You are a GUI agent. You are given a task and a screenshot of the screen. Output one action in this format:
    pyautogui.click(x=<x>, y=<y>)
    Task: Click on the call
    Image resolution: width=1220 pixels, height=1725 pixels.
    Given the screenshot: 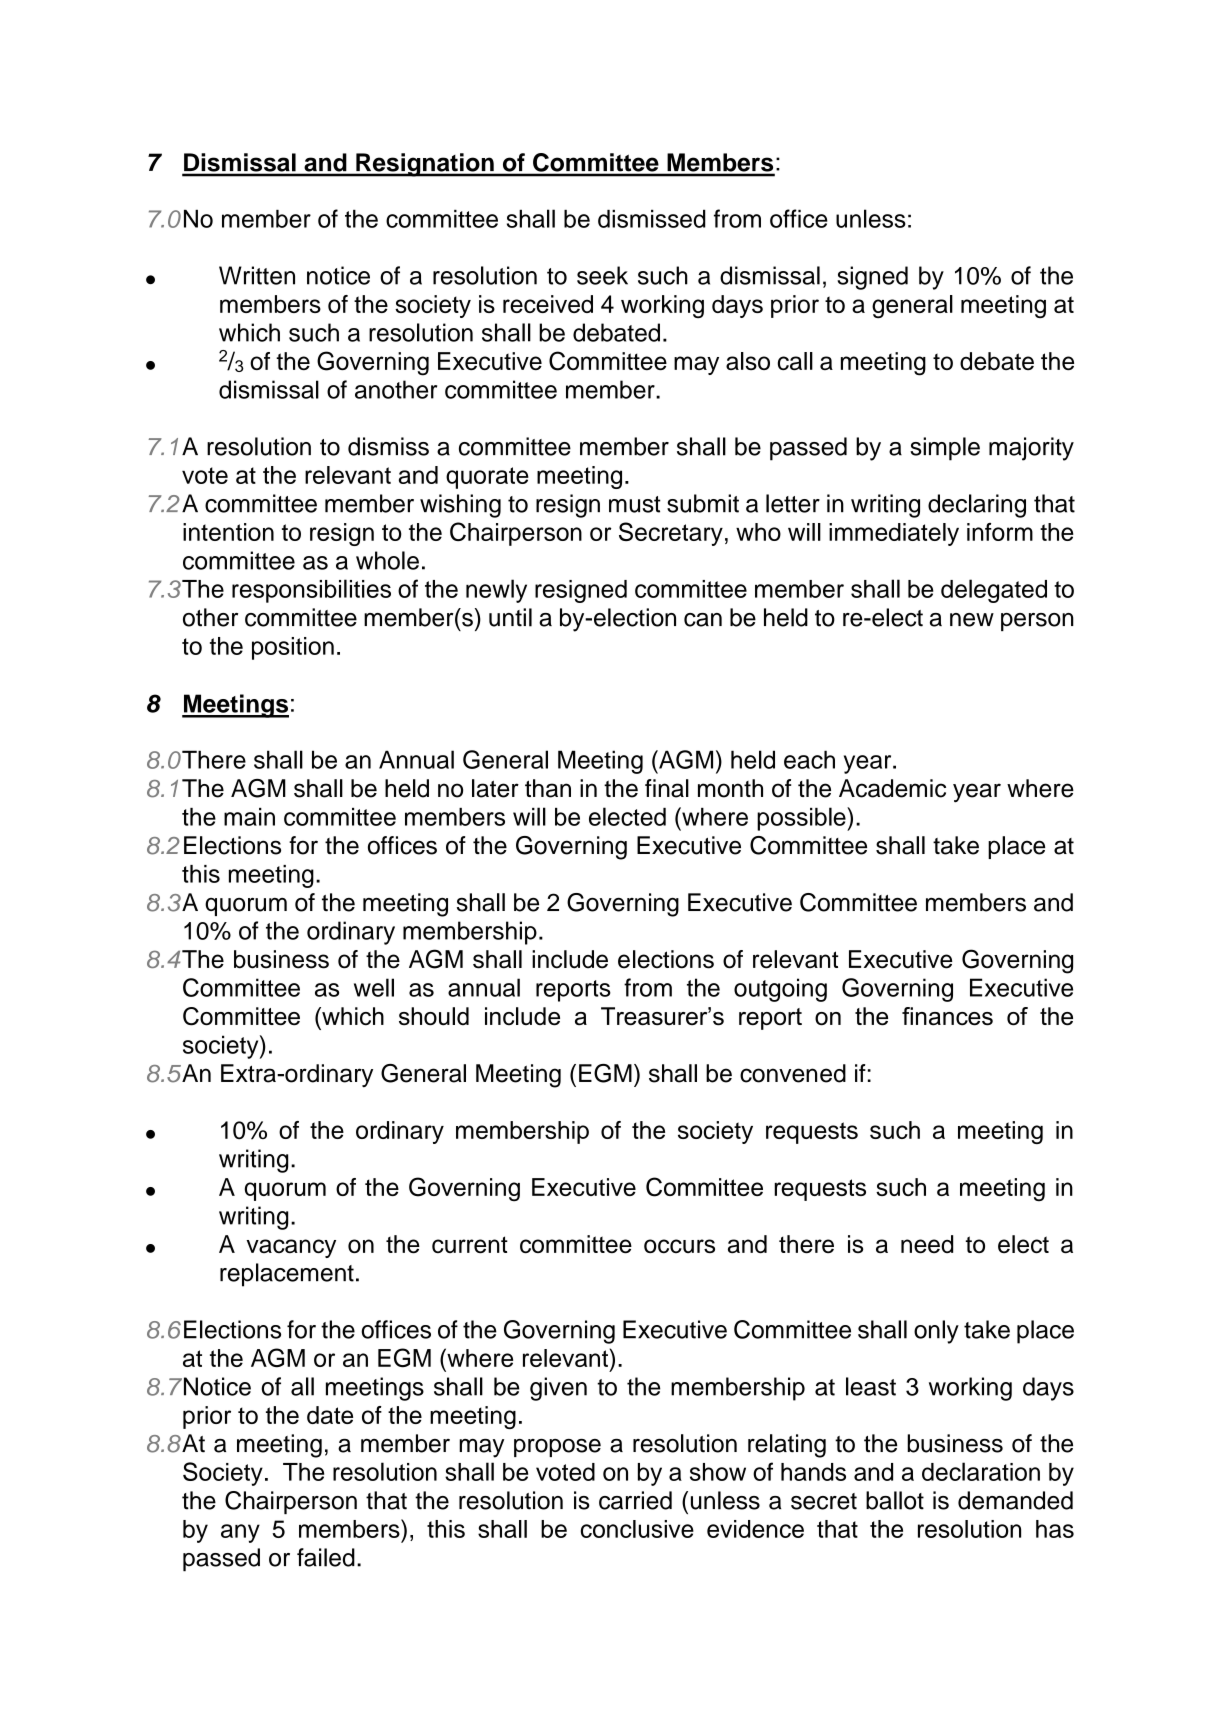 What is the action you would take?
    pyautogui.click(x=795, y=361)
